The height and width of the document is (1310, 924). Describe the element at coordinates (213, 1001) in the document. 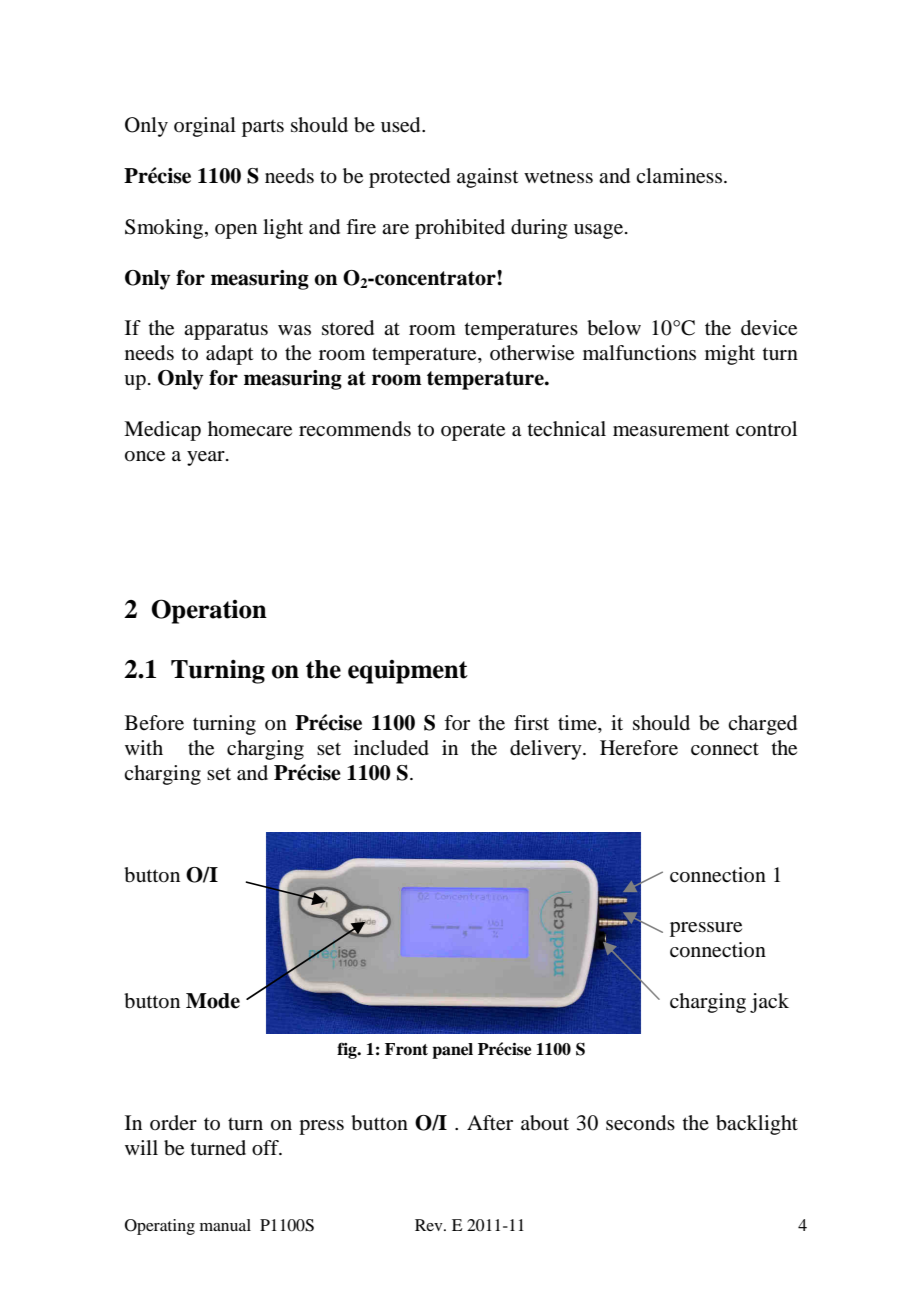

I see `Mode` at that location.
